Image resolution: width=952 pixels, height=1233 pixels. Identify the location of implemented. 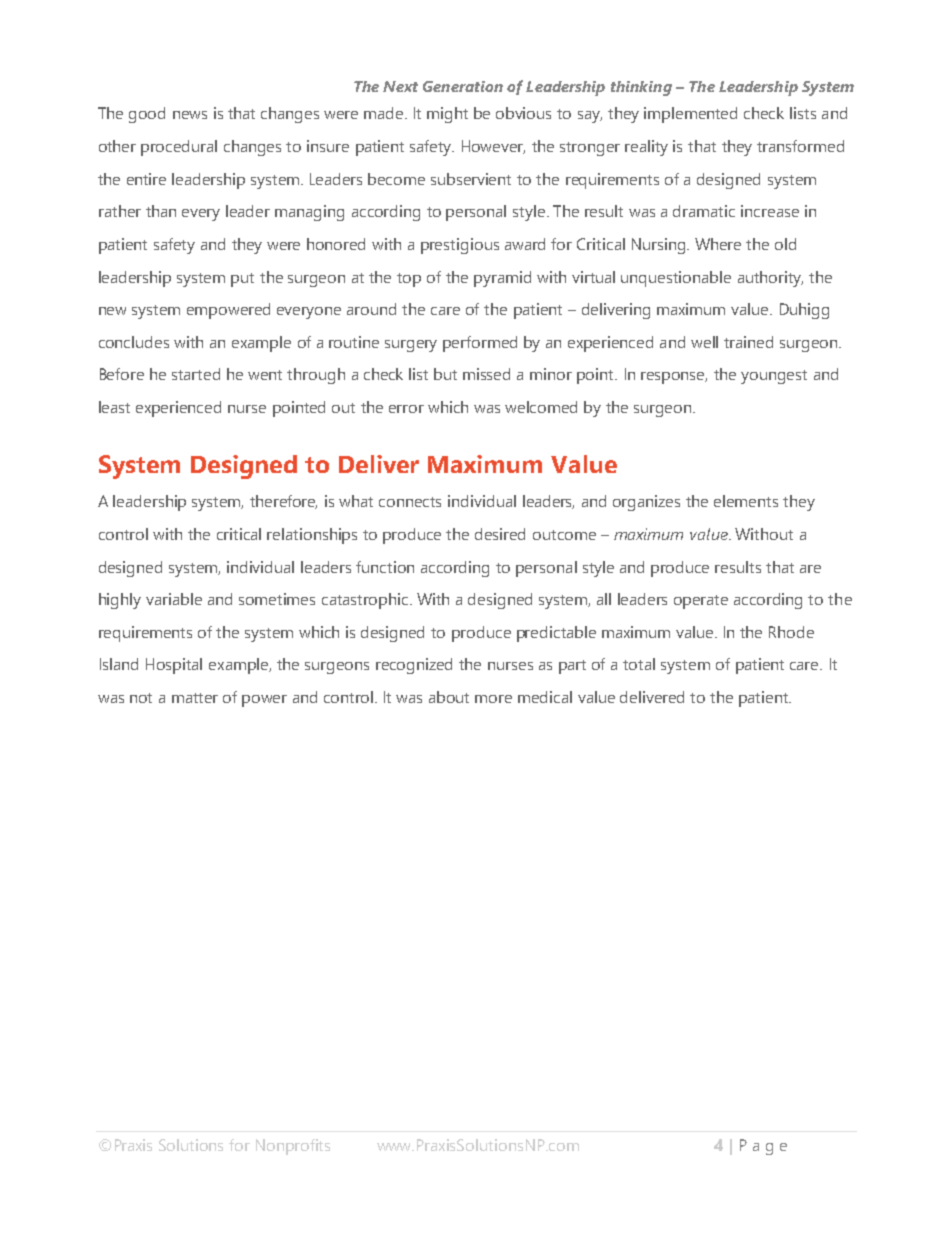
(690, 115).
